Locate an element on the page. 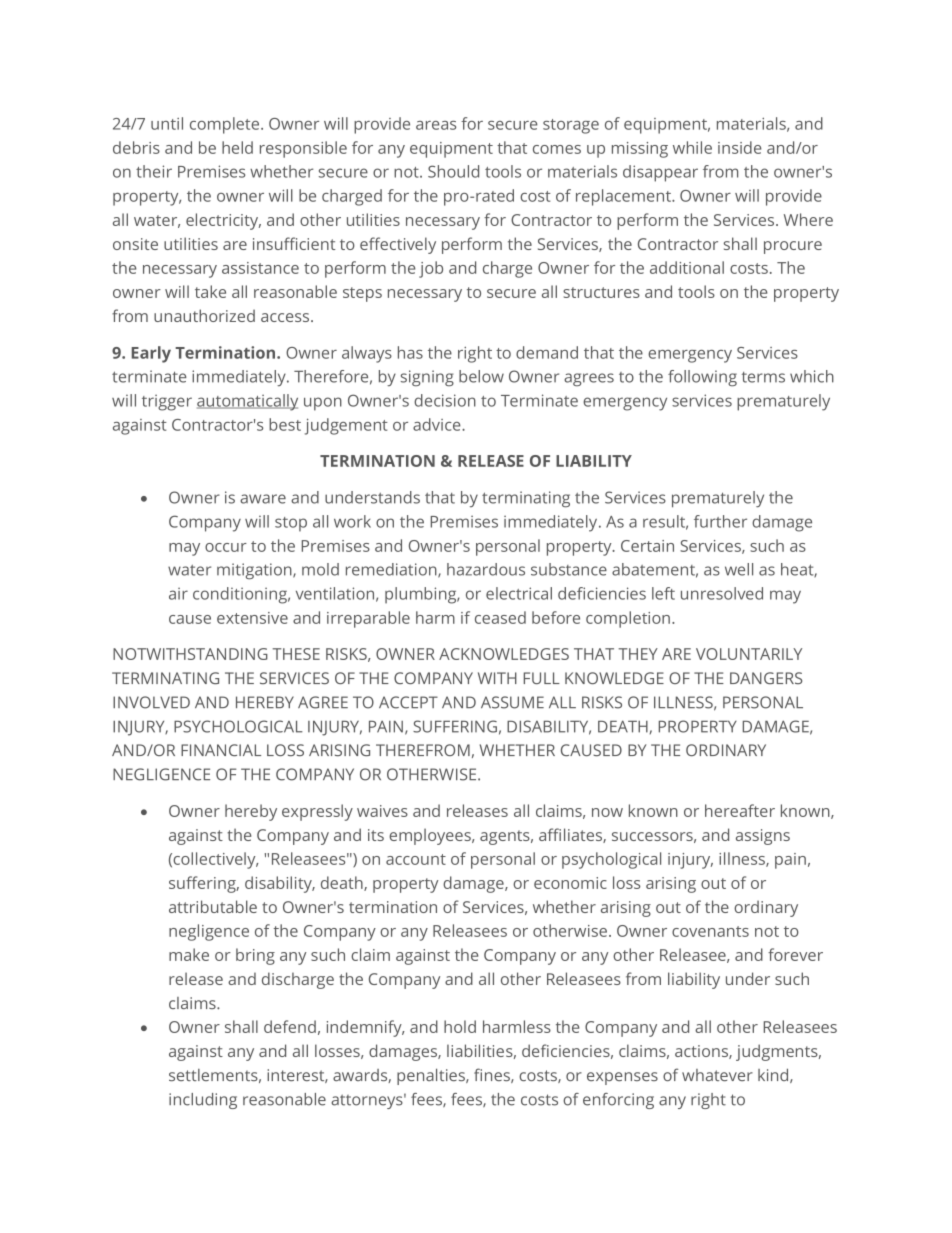 The image size is (952, 1233). inside is located at coordinates (740, 147).
